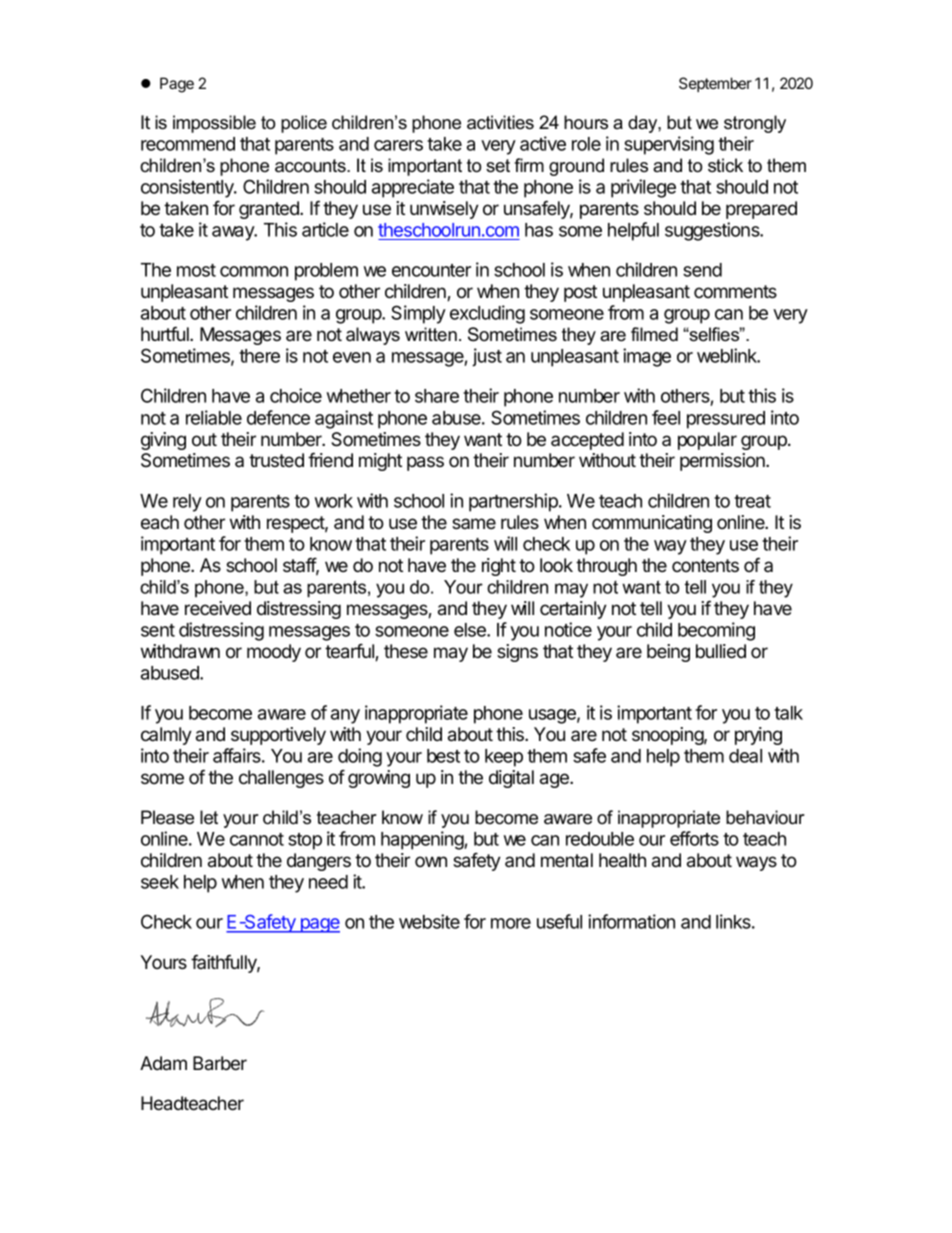 Image resolution: width=952 pixels, height=1233 pixels. Describe the element at coordinates (715, 84) in the screenshot. I see `September` at that location.
